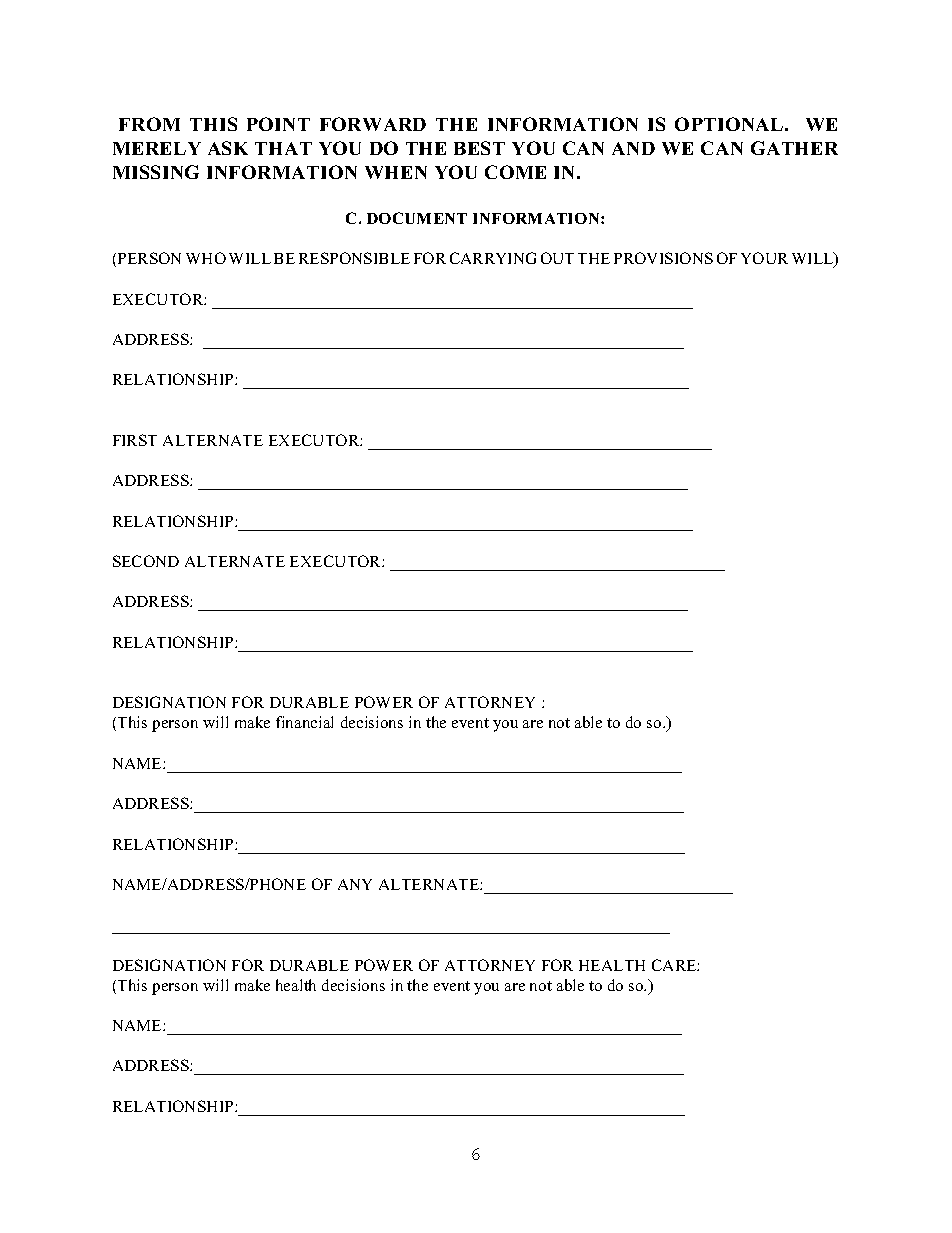 This document has height=1233, width=952. What do you see at coordinates (355, 884) in the document?
I see `ANY` at bounding box center [355, 884].
